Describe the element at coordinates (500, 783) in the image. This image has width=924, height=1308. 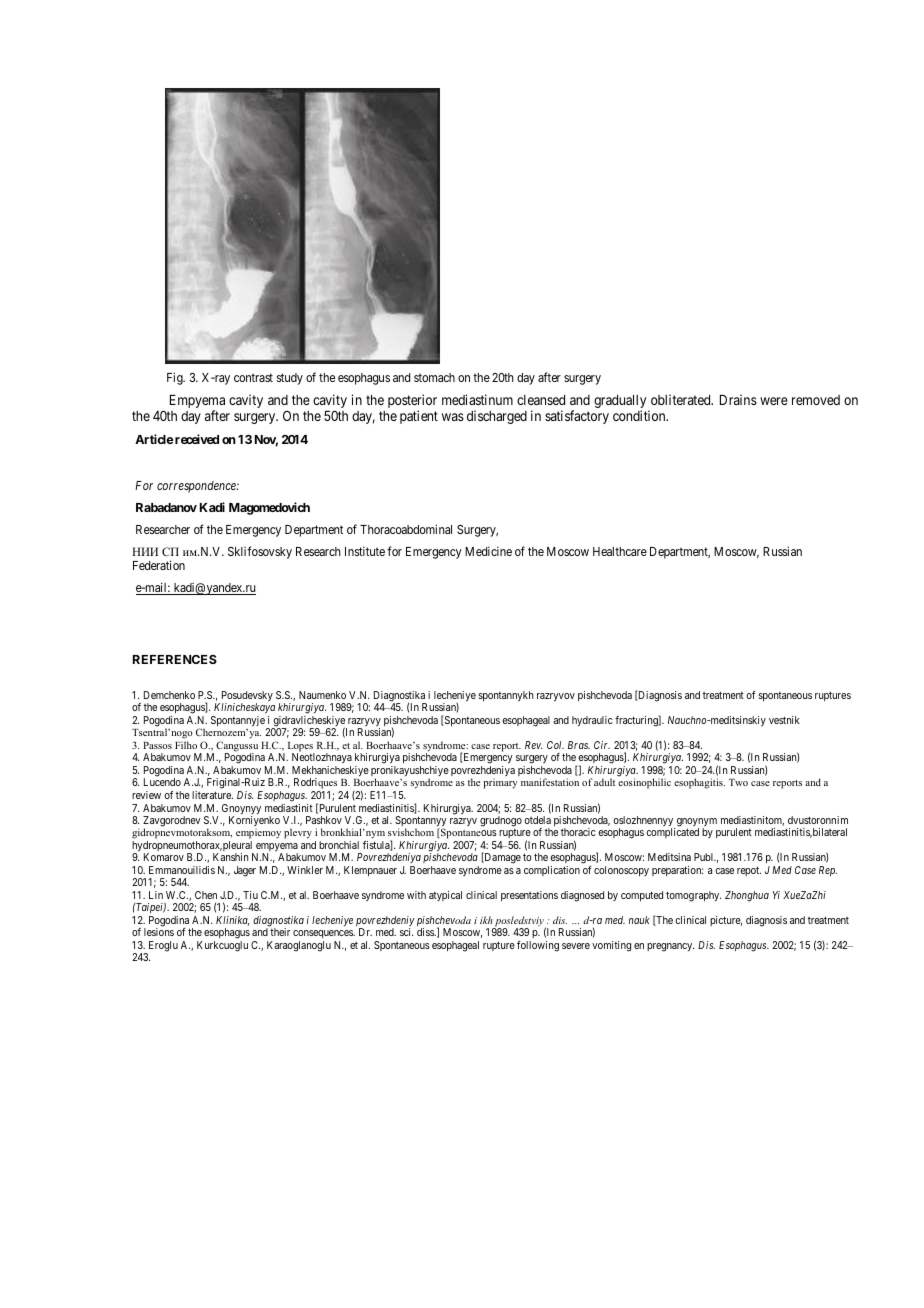
I see `primary` at that location.
